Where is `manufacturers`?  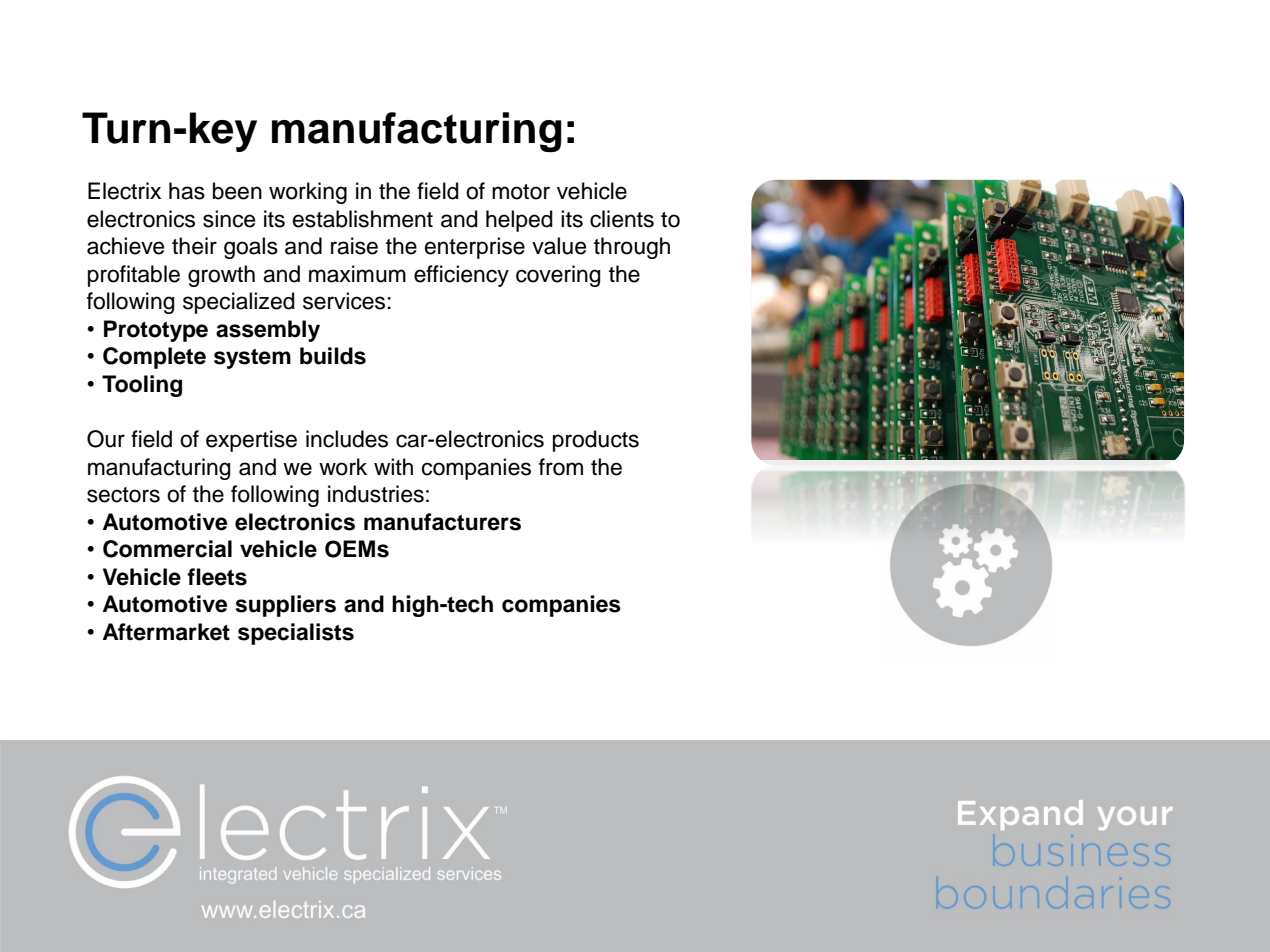 manufacturers is located at coordinates (442, 522).
